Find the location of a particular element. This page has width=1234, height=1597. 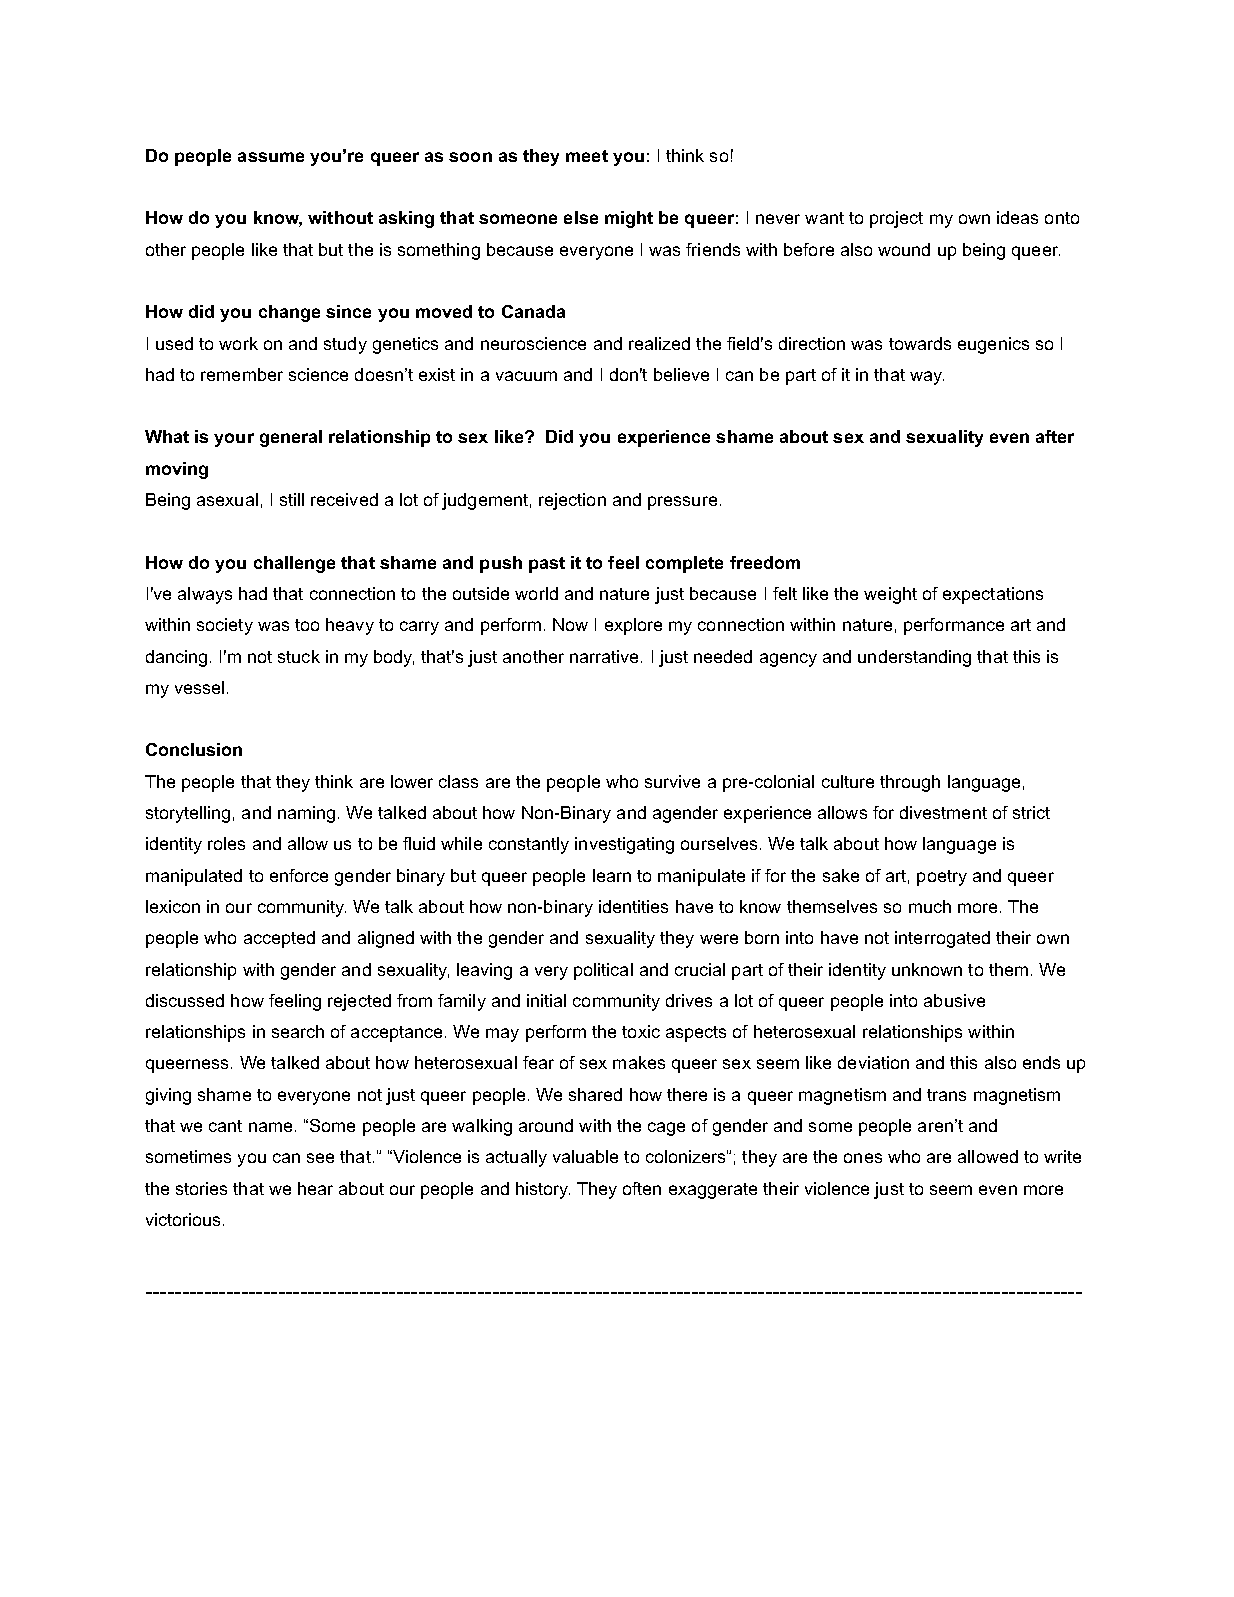

hear is located at coordinates (315, 1188).
